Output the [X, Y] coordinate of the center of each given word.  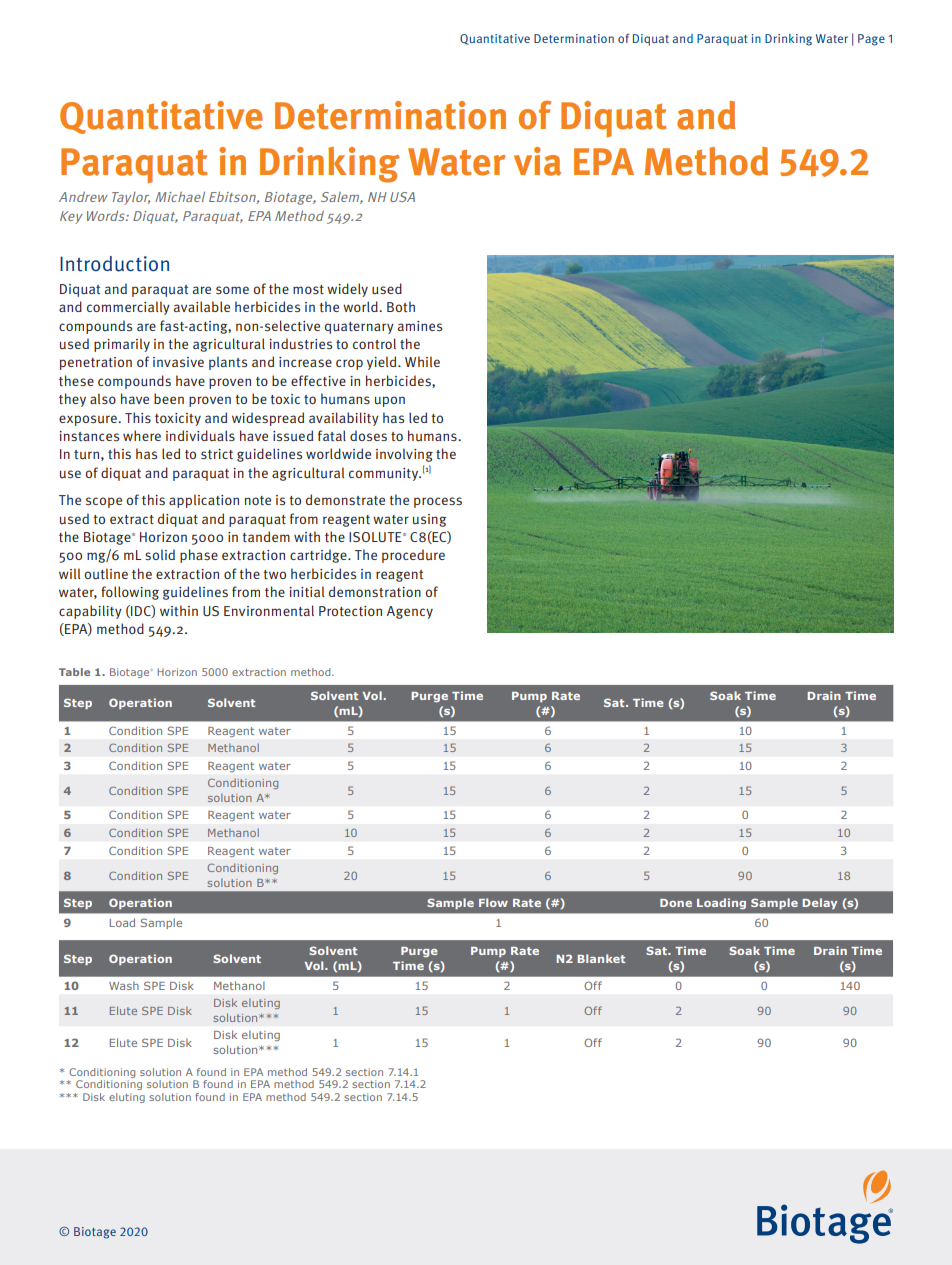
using [429, 520]
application [204, 501]
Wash [124, 985]
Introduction [114, 264]
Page [871, 40]
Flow [493, 902]
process [438, 502]
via [537, 161]
